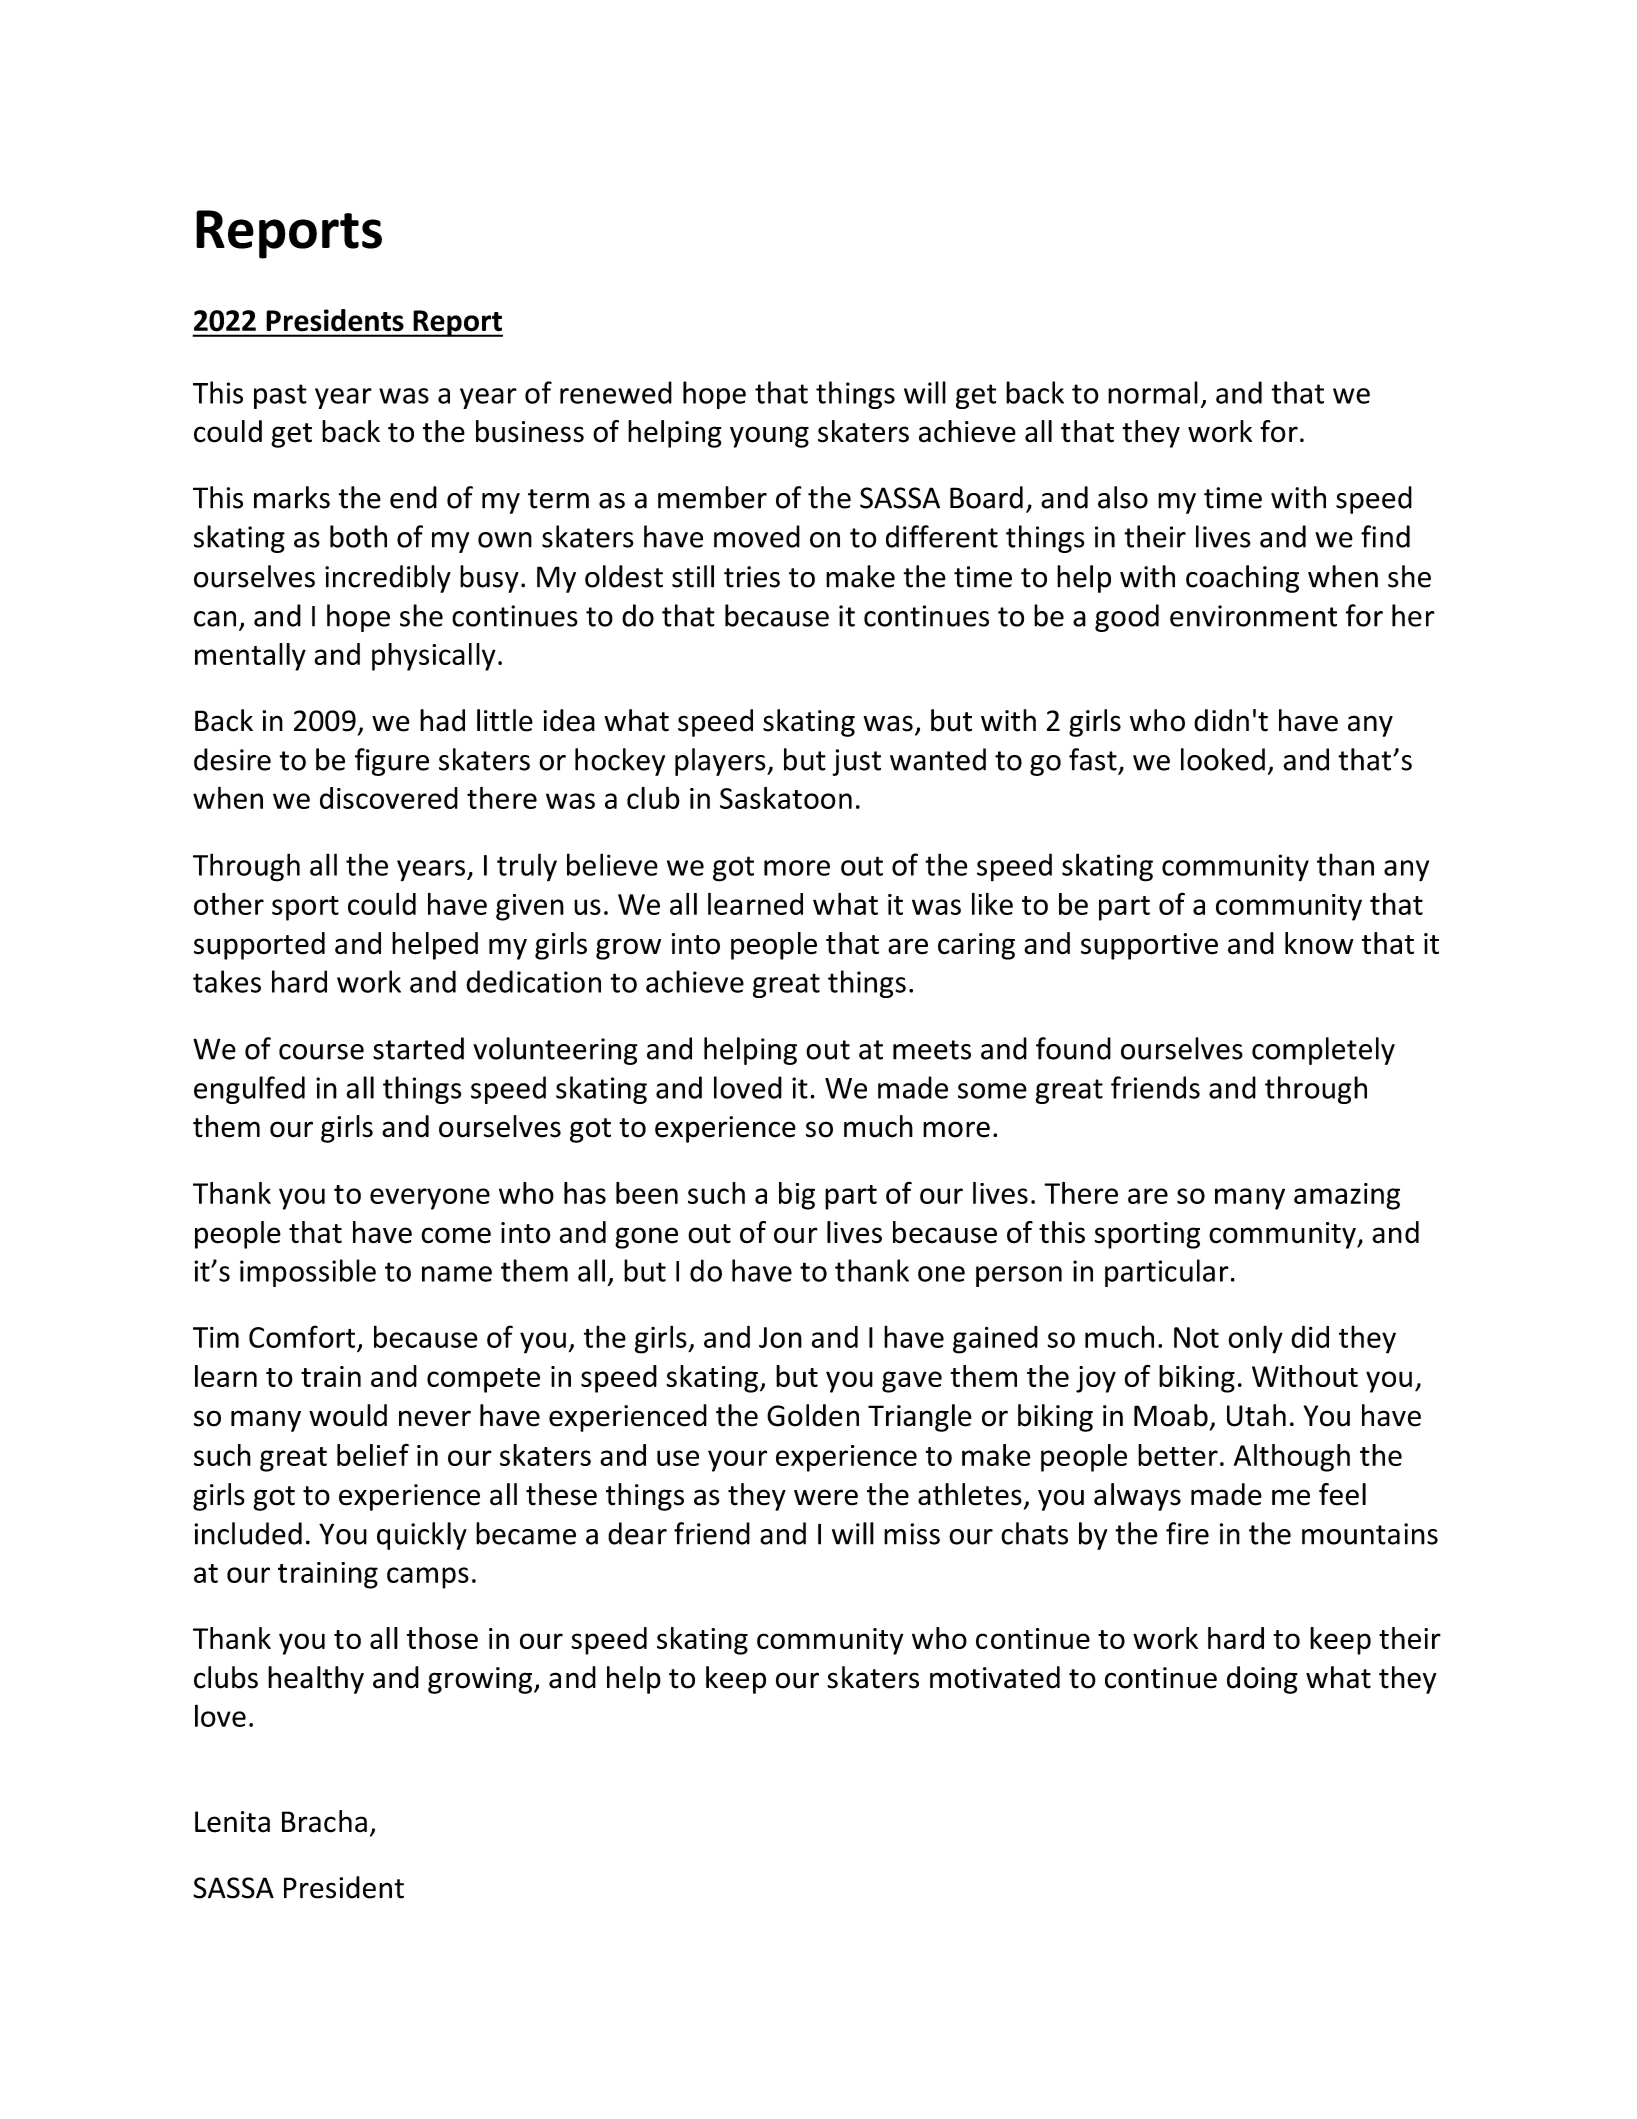 This image has height=2119, width=1637. I want to click on Bracha, so click(324, 1821).
